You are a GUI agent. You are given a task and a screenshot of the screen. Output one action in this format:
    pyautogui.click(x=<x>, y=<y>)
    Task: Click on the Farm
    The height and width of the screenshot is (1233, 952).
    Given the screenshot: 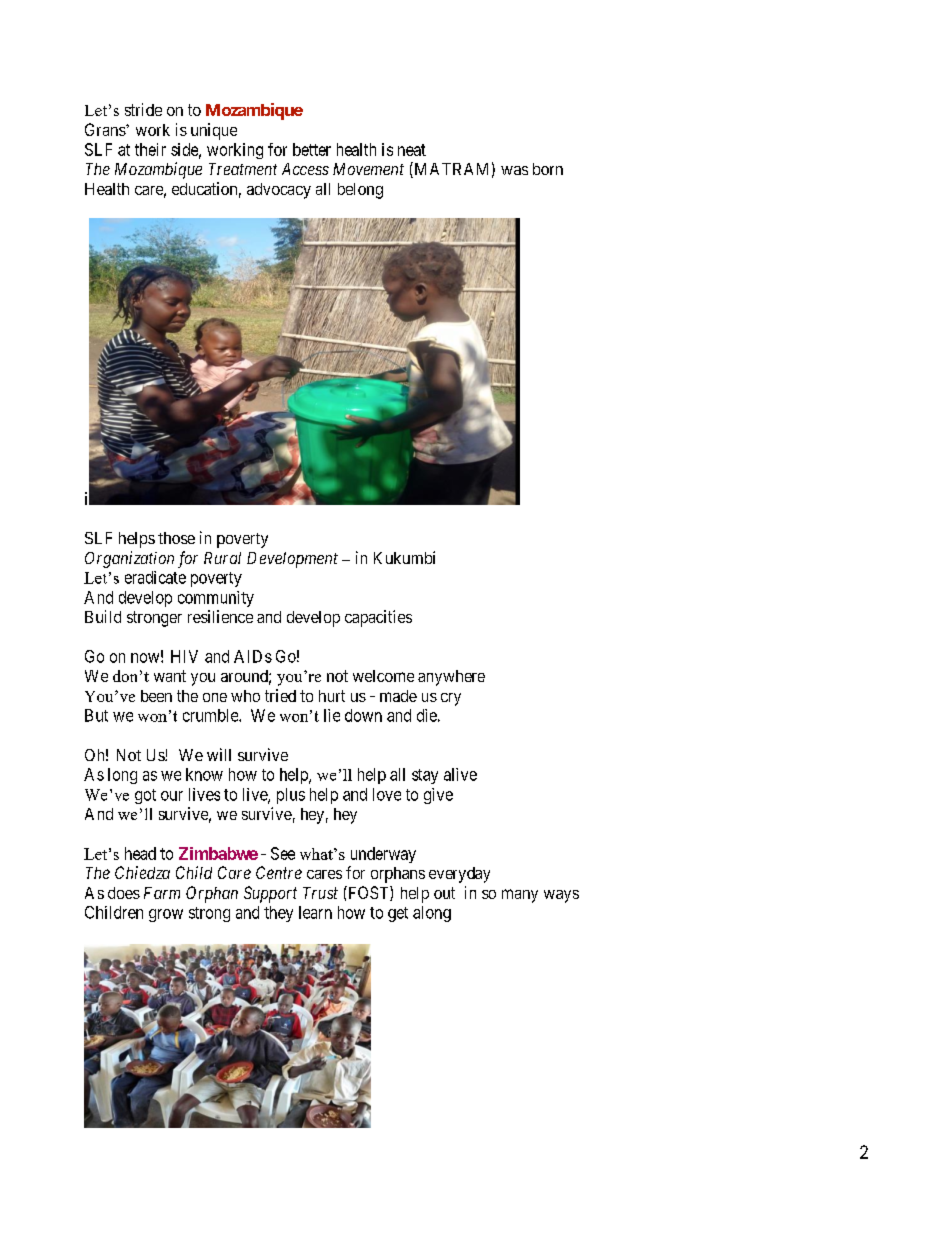 What is the action you would take?
    pyautogui.click(x=162, y=893)
